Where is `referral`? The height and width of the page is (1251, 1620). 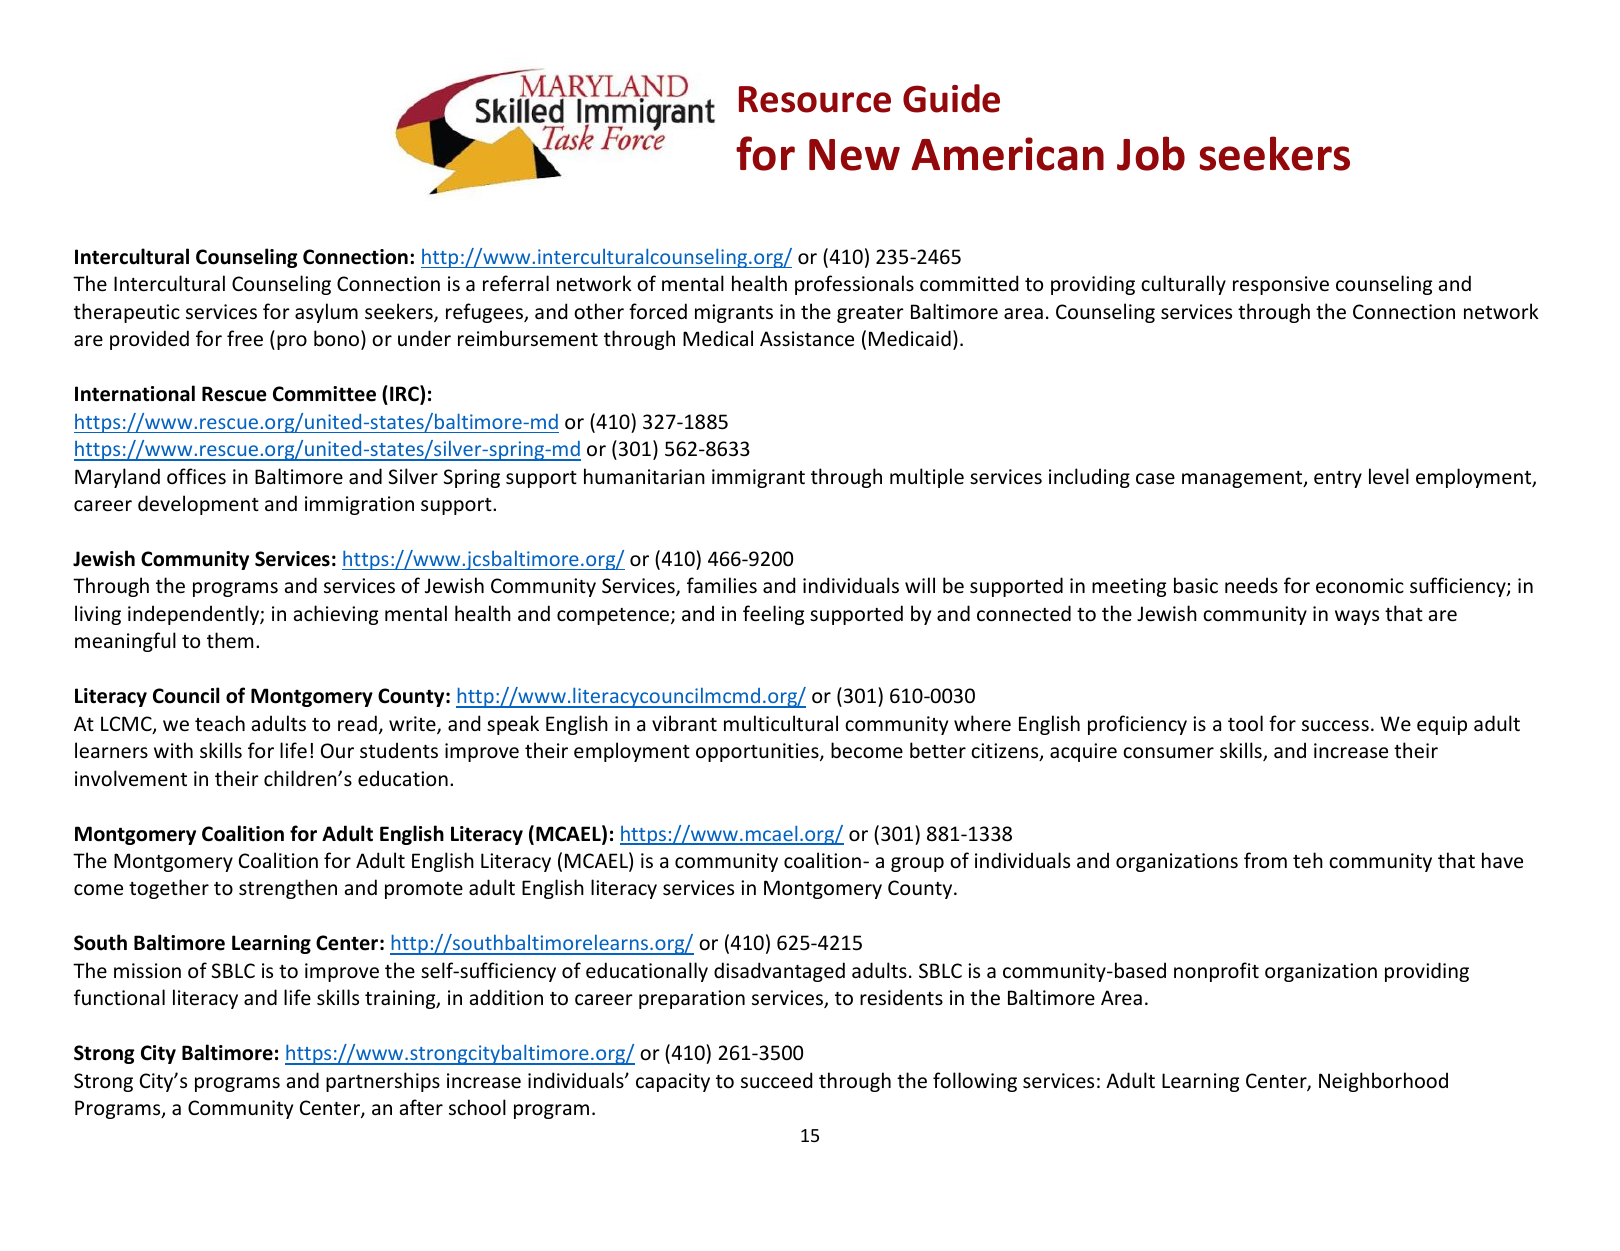 referral is located at coordinates (516, 283).
